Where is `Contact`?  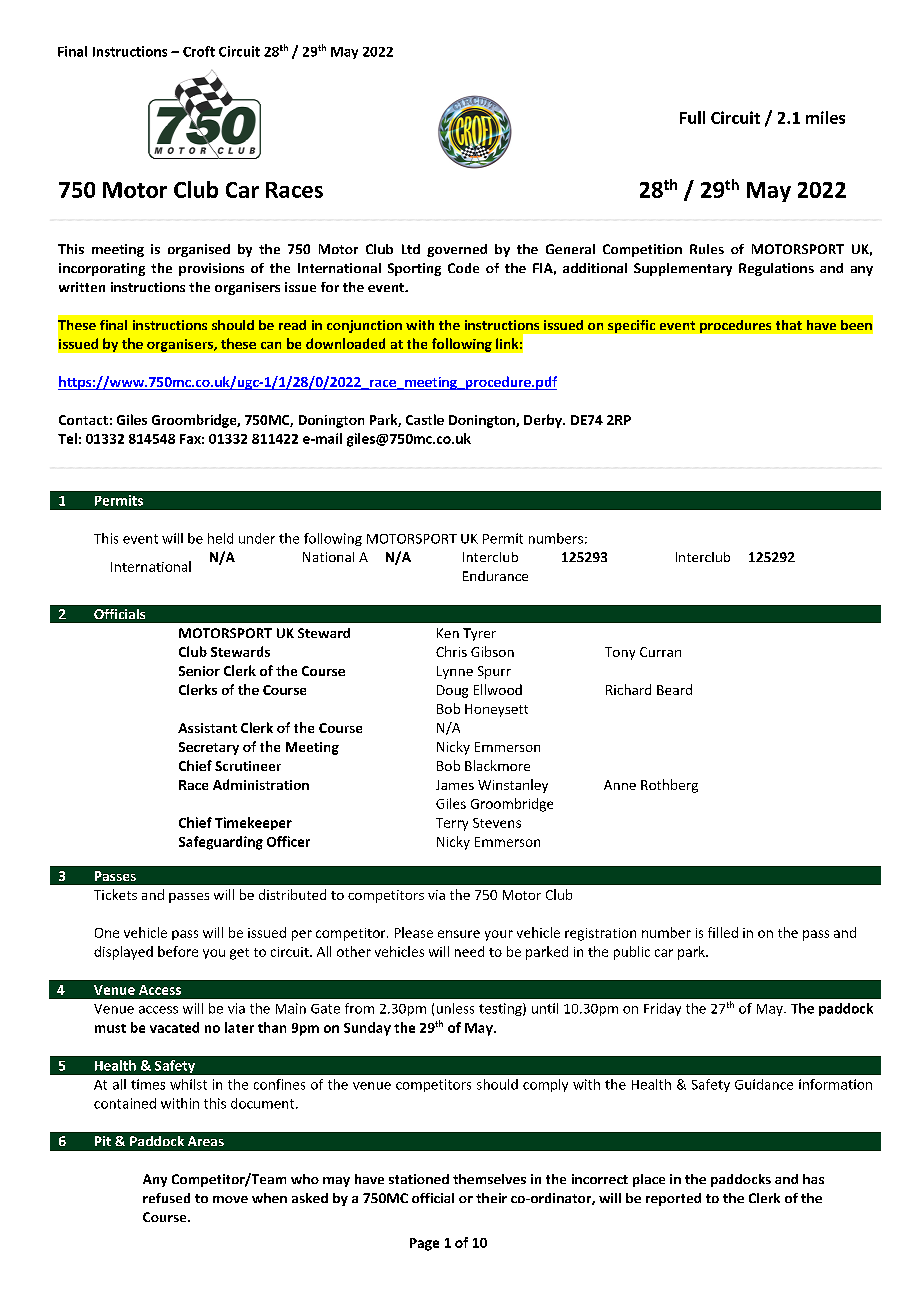 Contact is located at coordinates (83, 420).
